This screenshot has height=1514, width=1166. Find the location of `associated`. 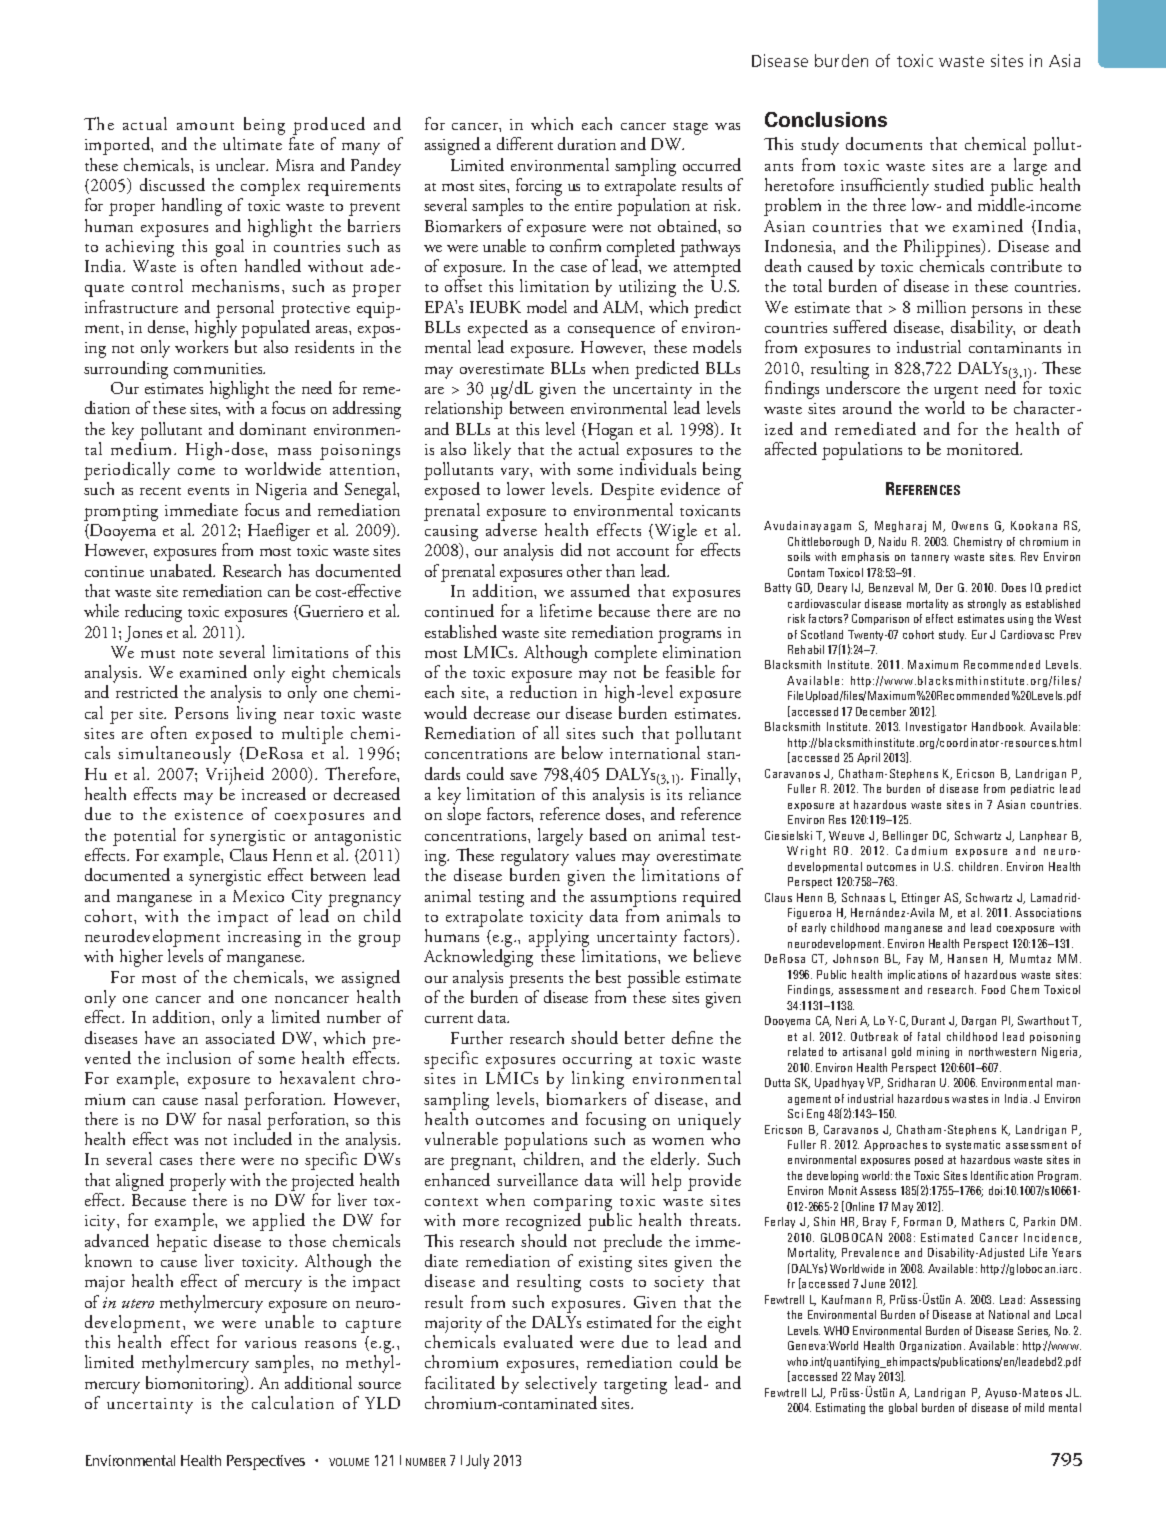

associated is located at coordinates (240, 1037).
